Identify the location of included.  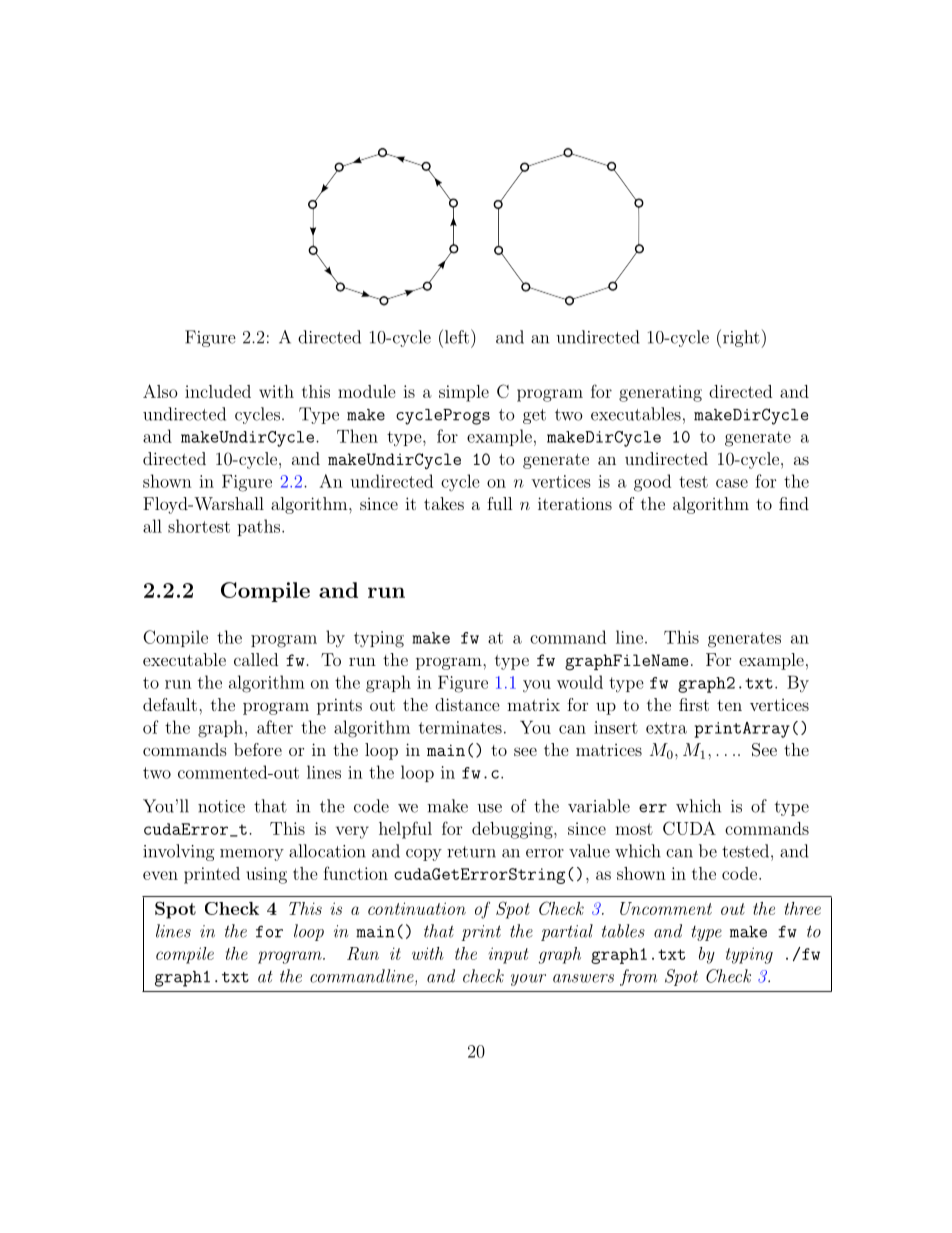
(218, 391).
